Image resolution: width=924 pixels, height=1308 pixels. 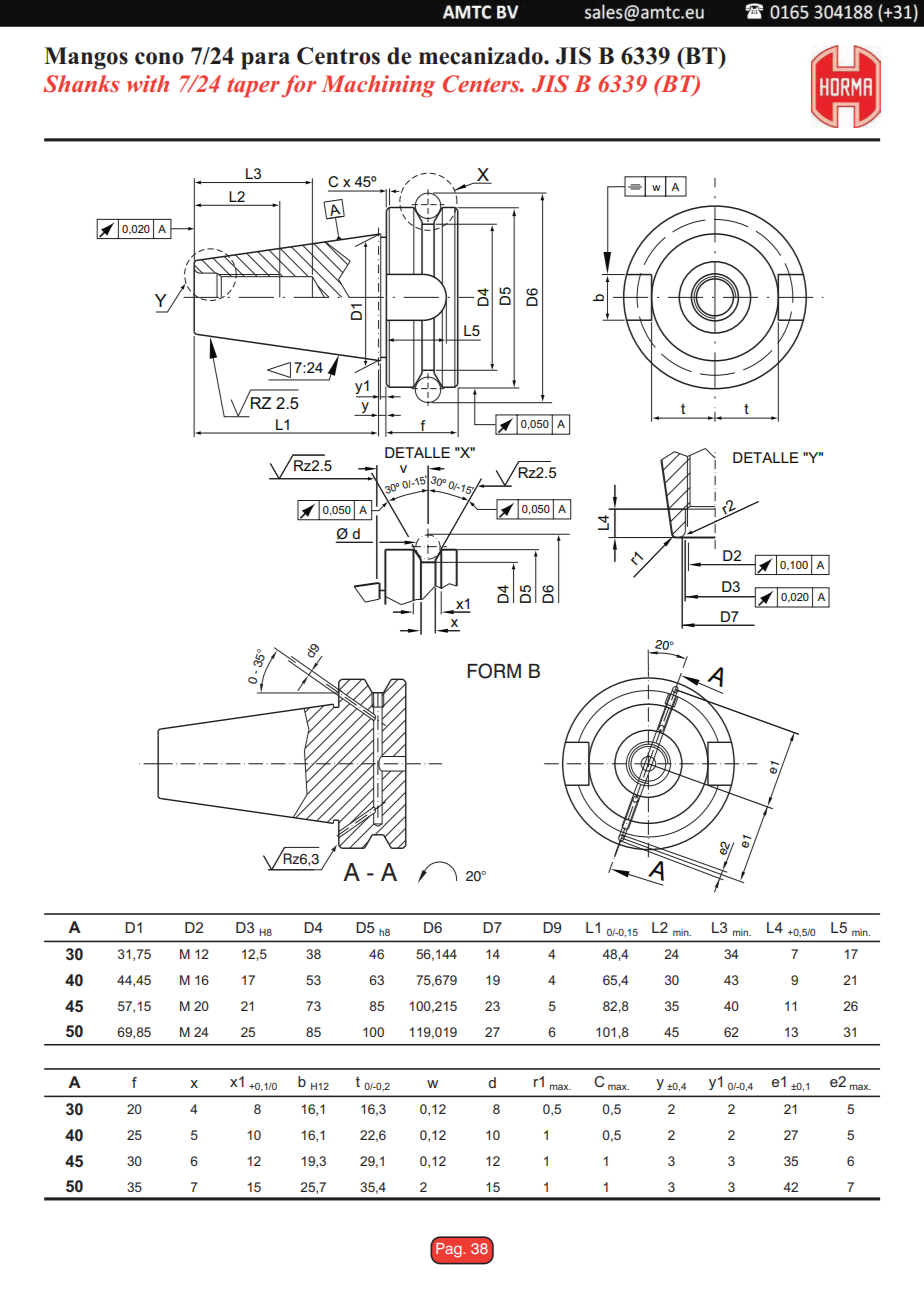 What do you see at coordinates (378, 86) in the screenshot?
I see `Machining` at bounding box center [378, 86].
